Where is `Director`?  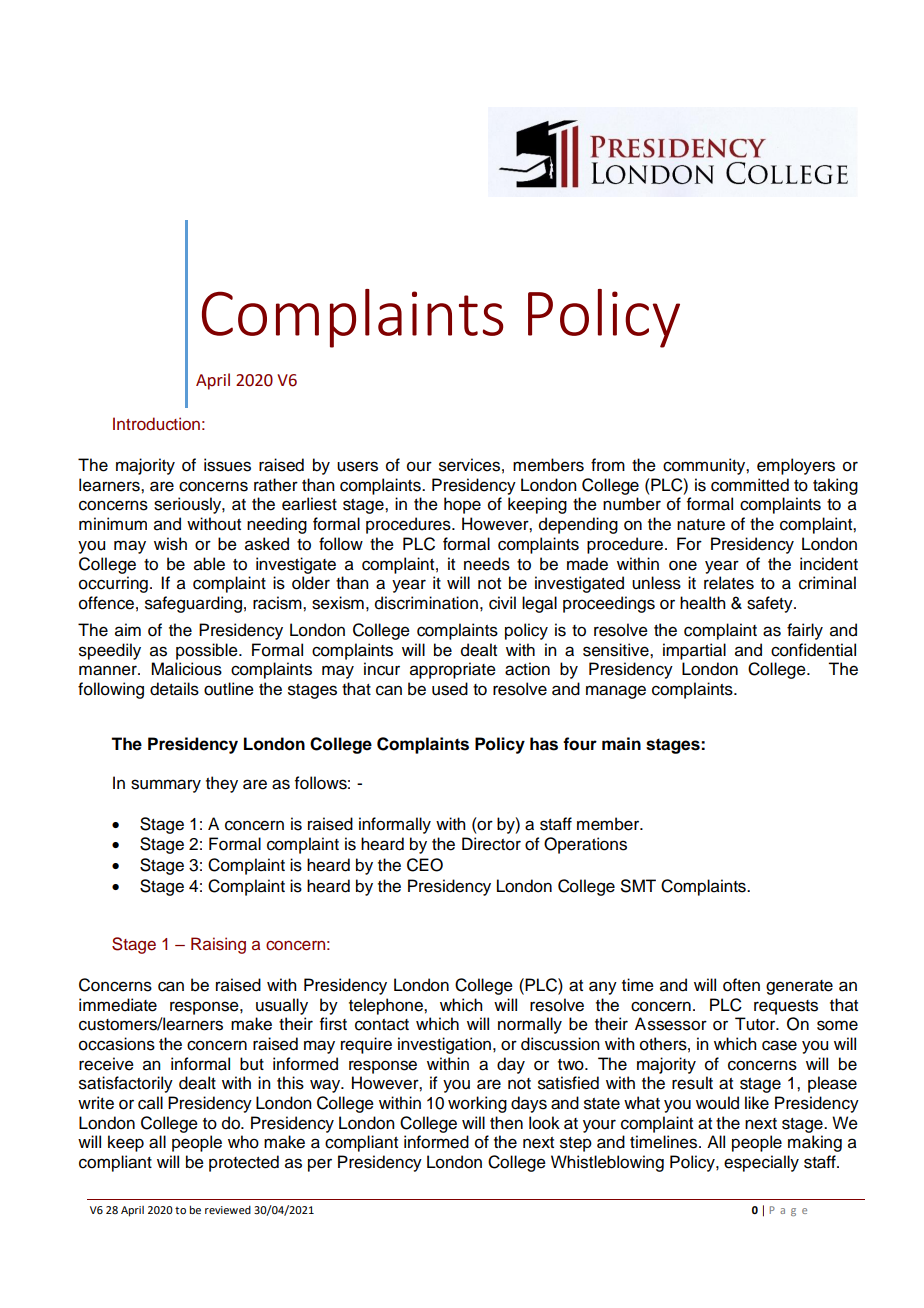 Director is located at coordinates (491, 844).
